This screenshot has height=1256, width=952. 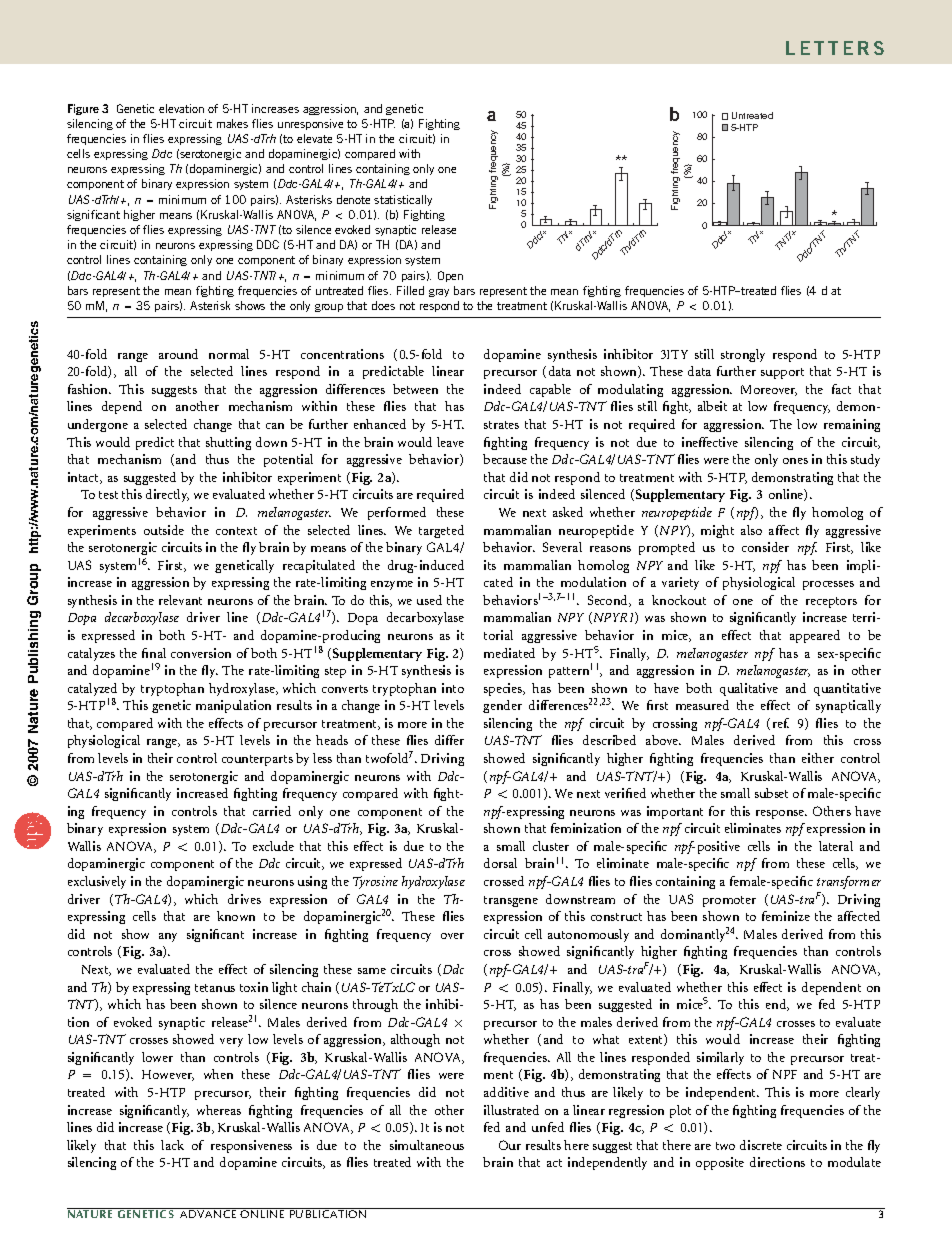 What do you see at coordinates (201, 653) in the screenshot?
I see `conversion` at bounding box center [201, 653].
